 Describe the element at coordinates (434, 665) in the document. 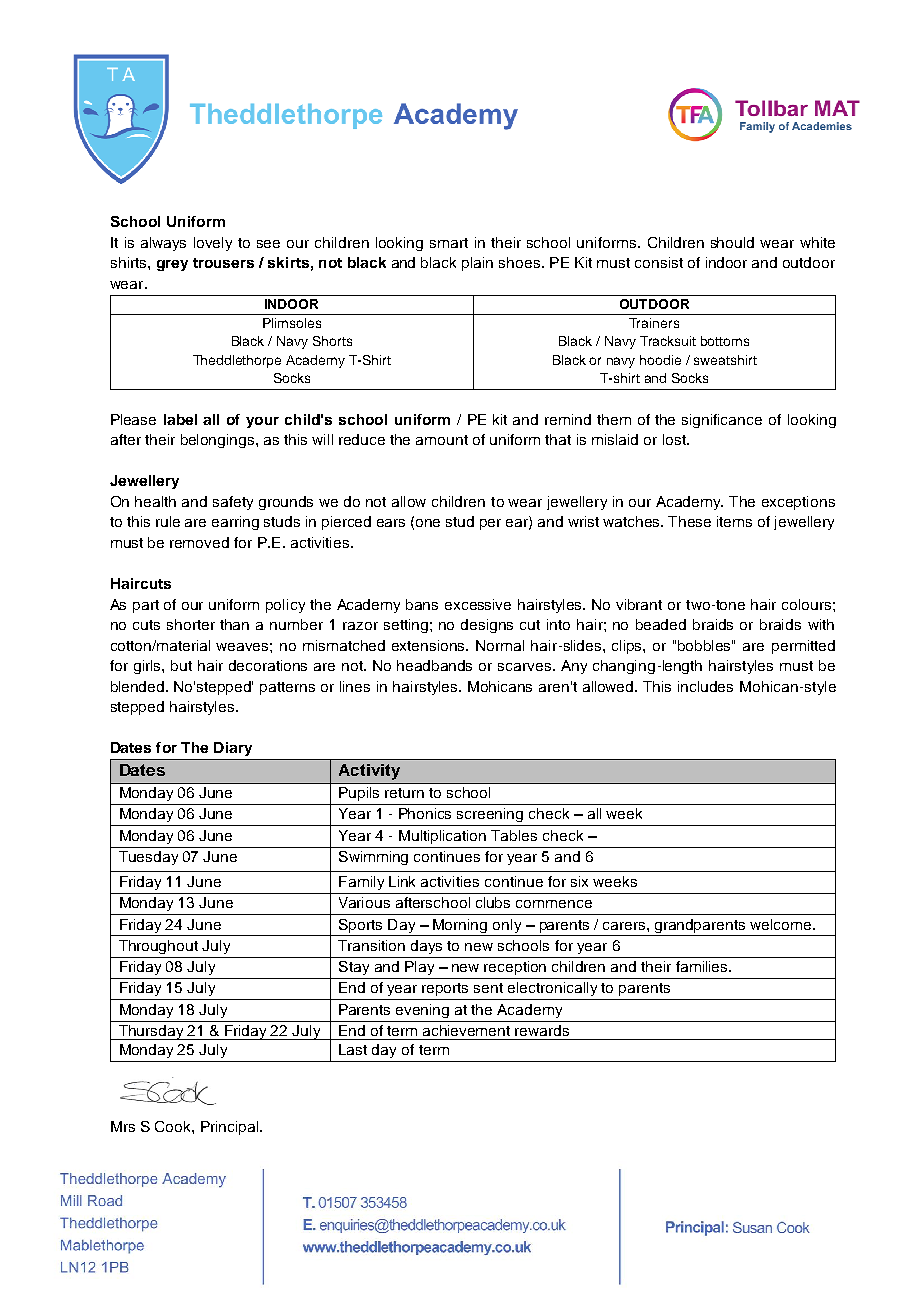

I see `headbands` at that location.
